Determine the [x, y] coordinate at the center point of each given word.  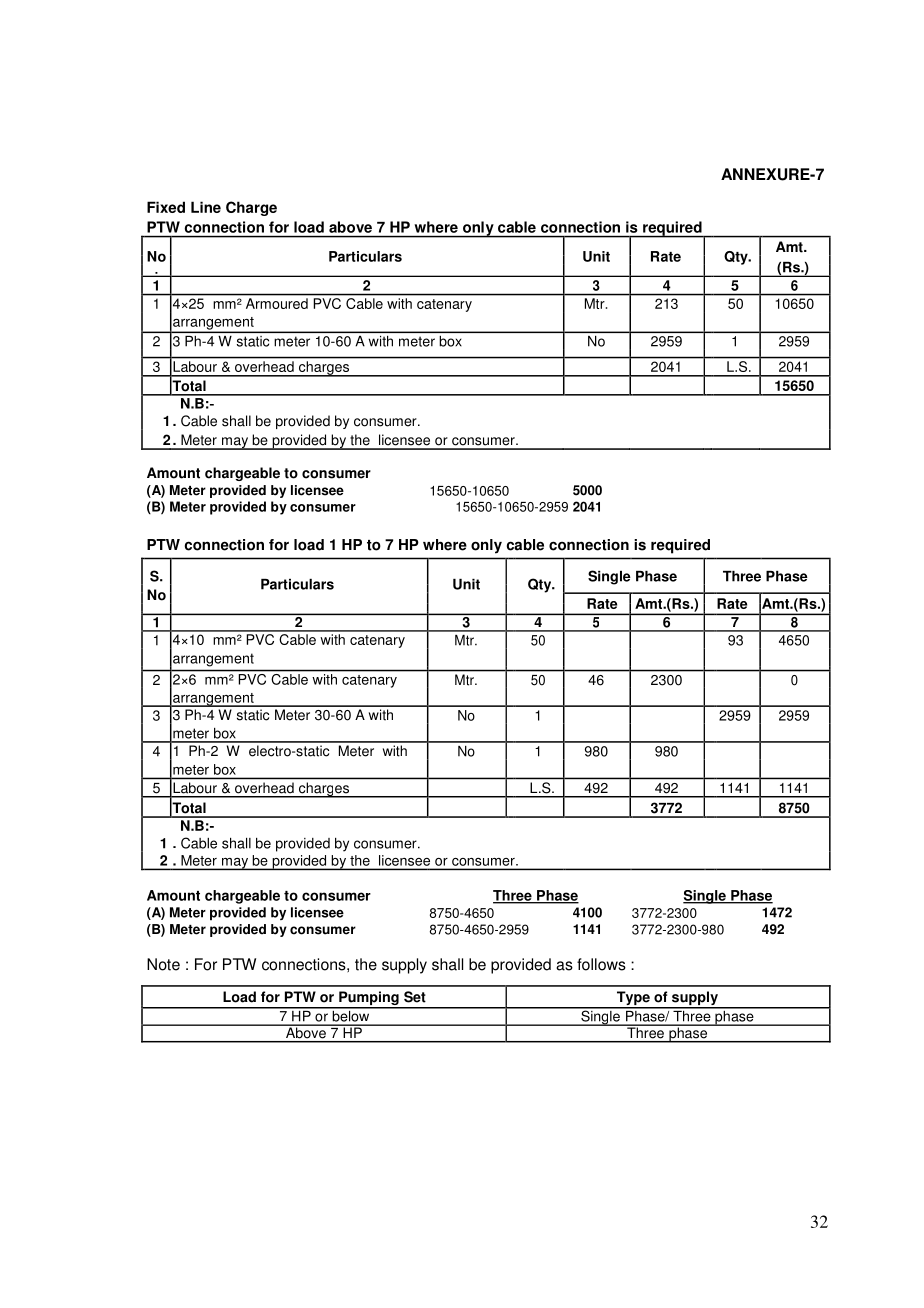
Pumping [369, 999]
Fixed [166, 207]
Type [633, 999]
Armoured [277, 303]
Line [206, 207]
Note [163, 964]
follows [601, 964]
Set [415, 997]
